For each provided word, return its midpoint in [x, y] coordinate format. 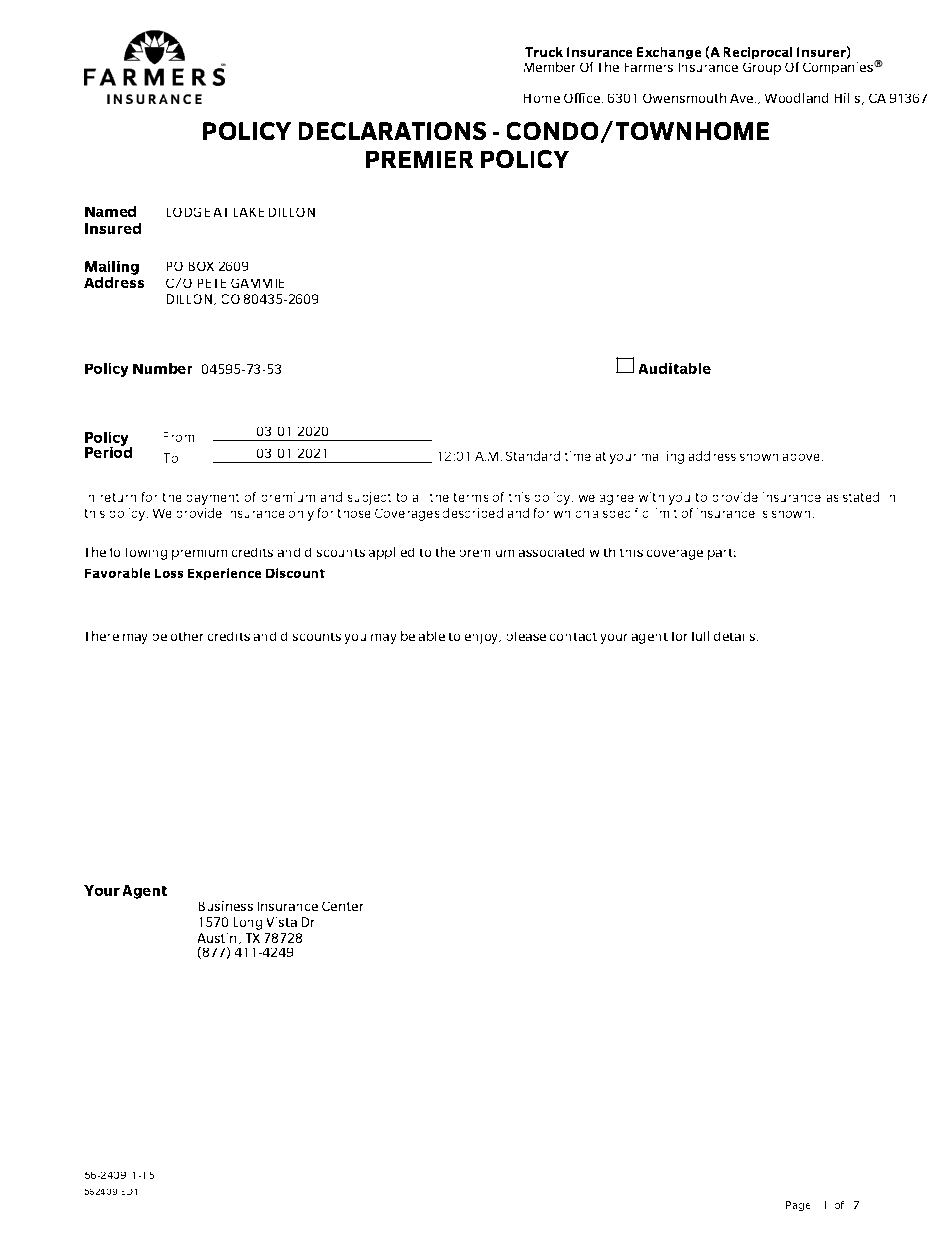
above [801, 457]
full [700, 636]
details [736, 636]
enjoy [483, 639]
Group [762, 69]
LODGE [188, 212]
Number [162, 368]
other [187, 636]
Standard [533, 456]
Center [342, 906]
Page [798, 1206]
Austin [217, 938]
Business [226, 906]
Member [549, 67]
